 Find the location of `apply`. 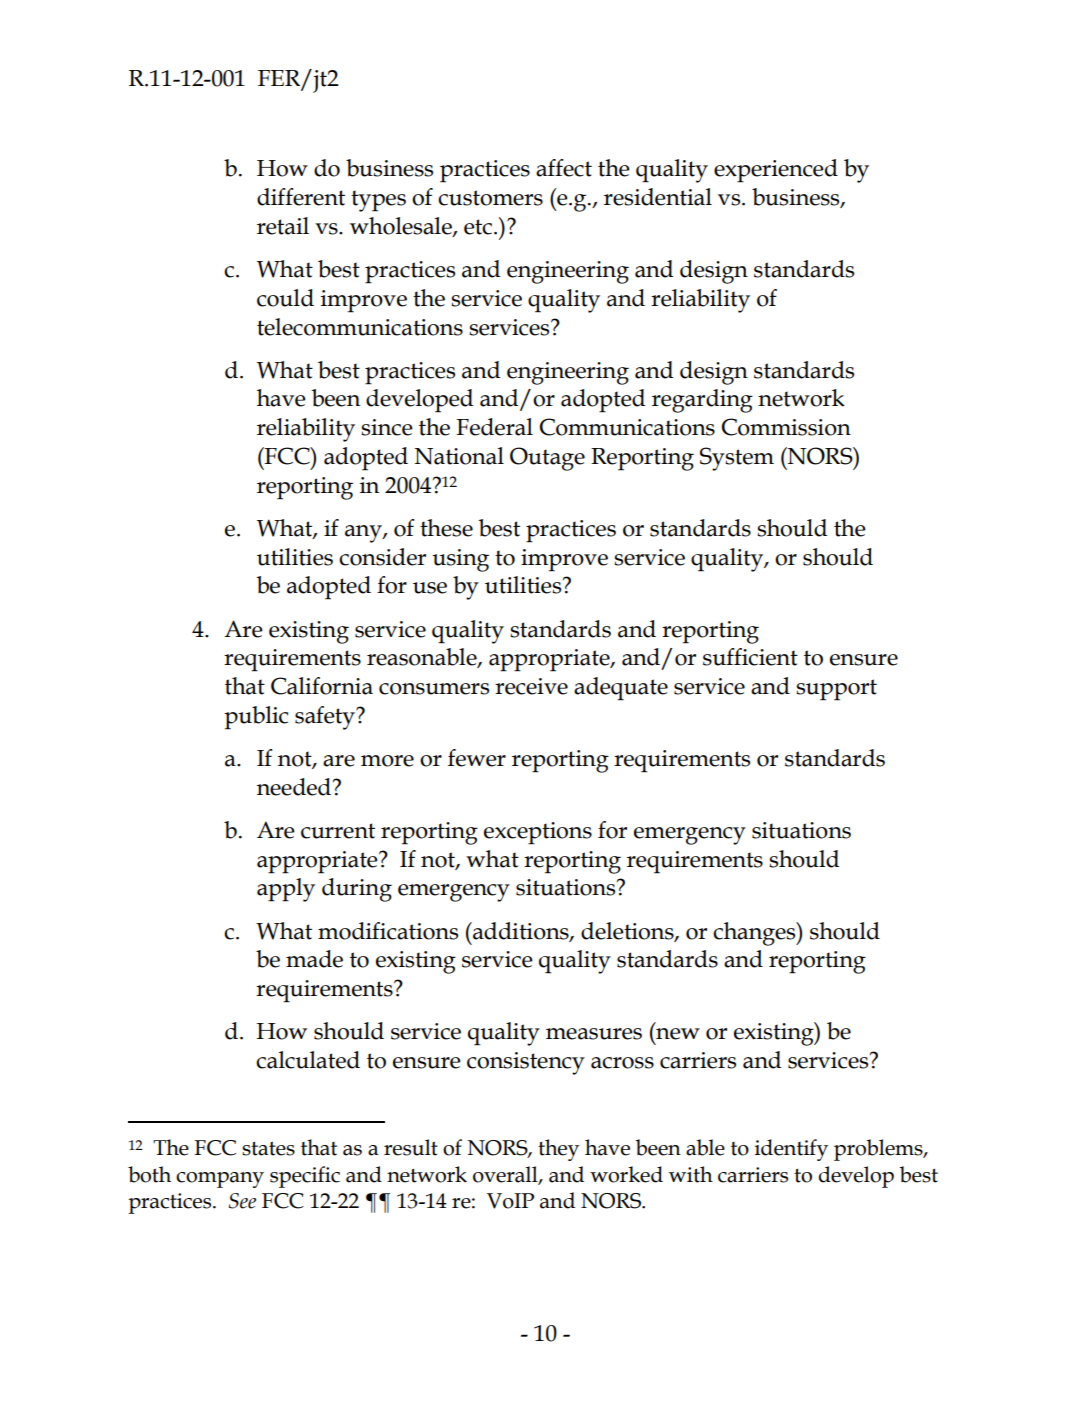

apply is located at coordinates (286, 890).
